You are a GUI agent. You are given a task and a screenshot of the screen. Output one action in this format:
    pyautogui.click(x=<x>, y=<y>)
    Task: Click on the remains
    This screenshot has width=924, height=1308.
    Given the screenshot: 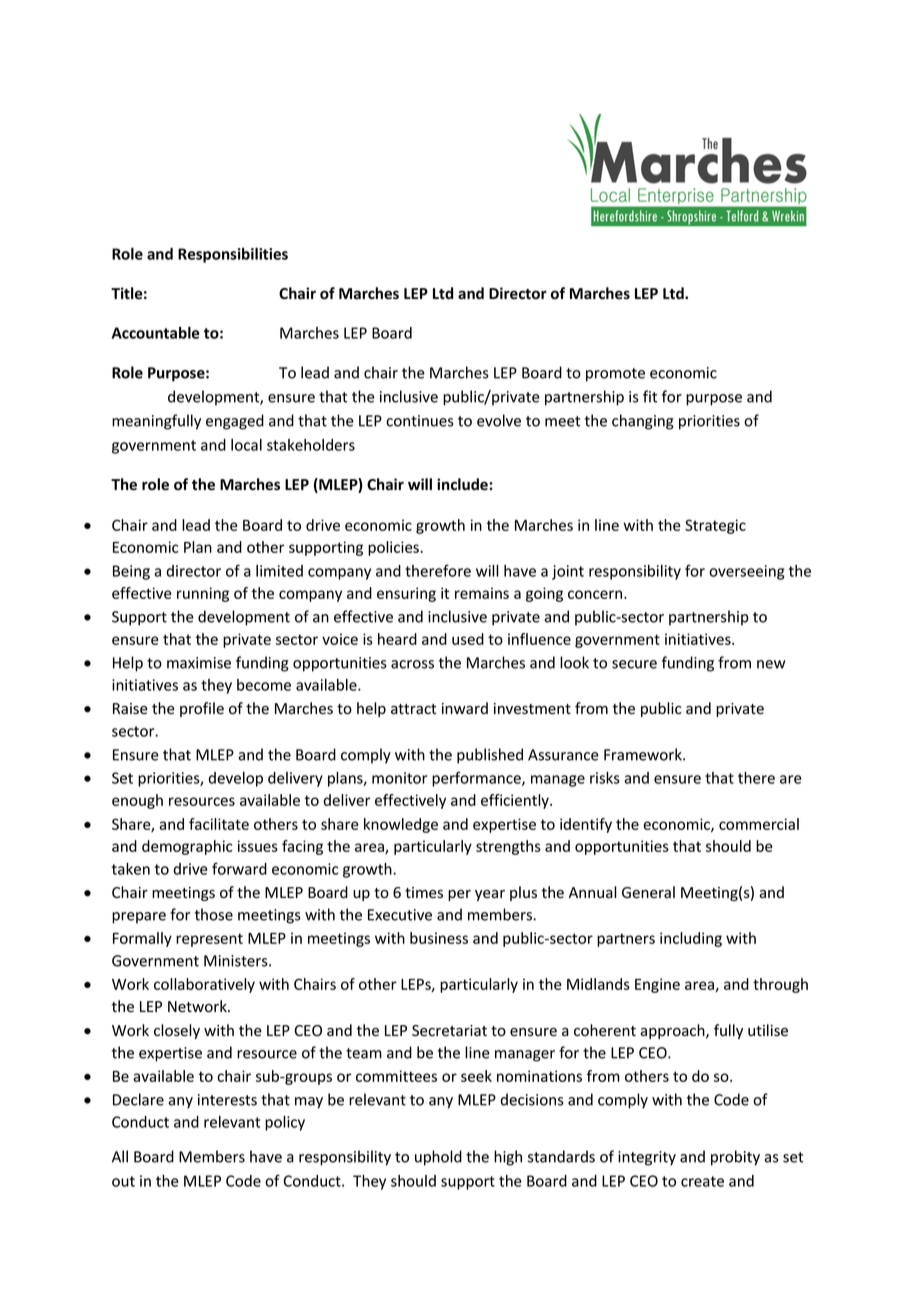 What is the action you would take?
    pyautogui.click(x=482, y=593)
